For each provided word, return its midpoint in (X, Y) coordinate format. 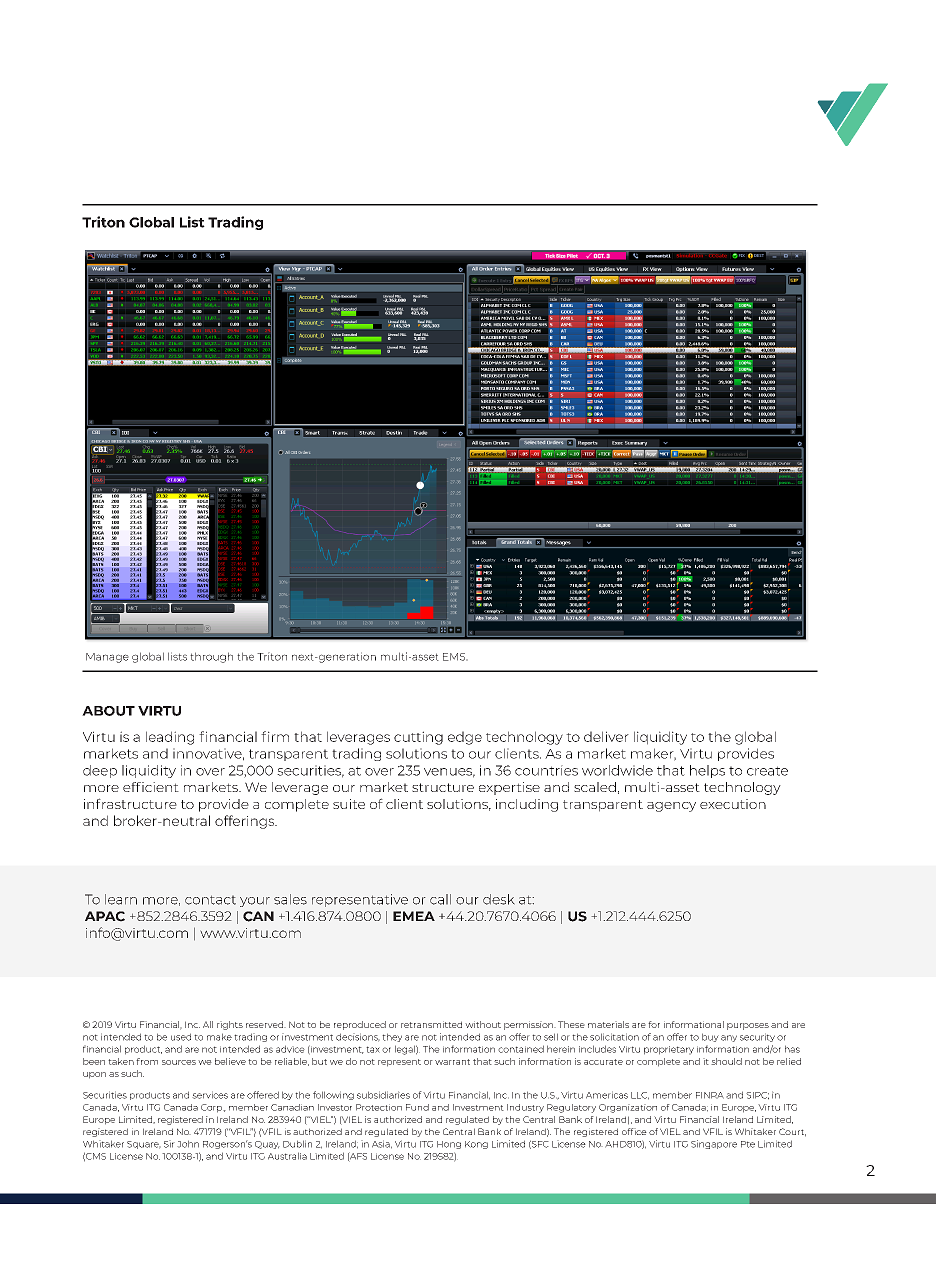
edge (465, 738)
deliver (606, 736)
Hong (449, 1145)
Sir (169, 1144)
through (211, 657)
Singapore (714, 1144)
